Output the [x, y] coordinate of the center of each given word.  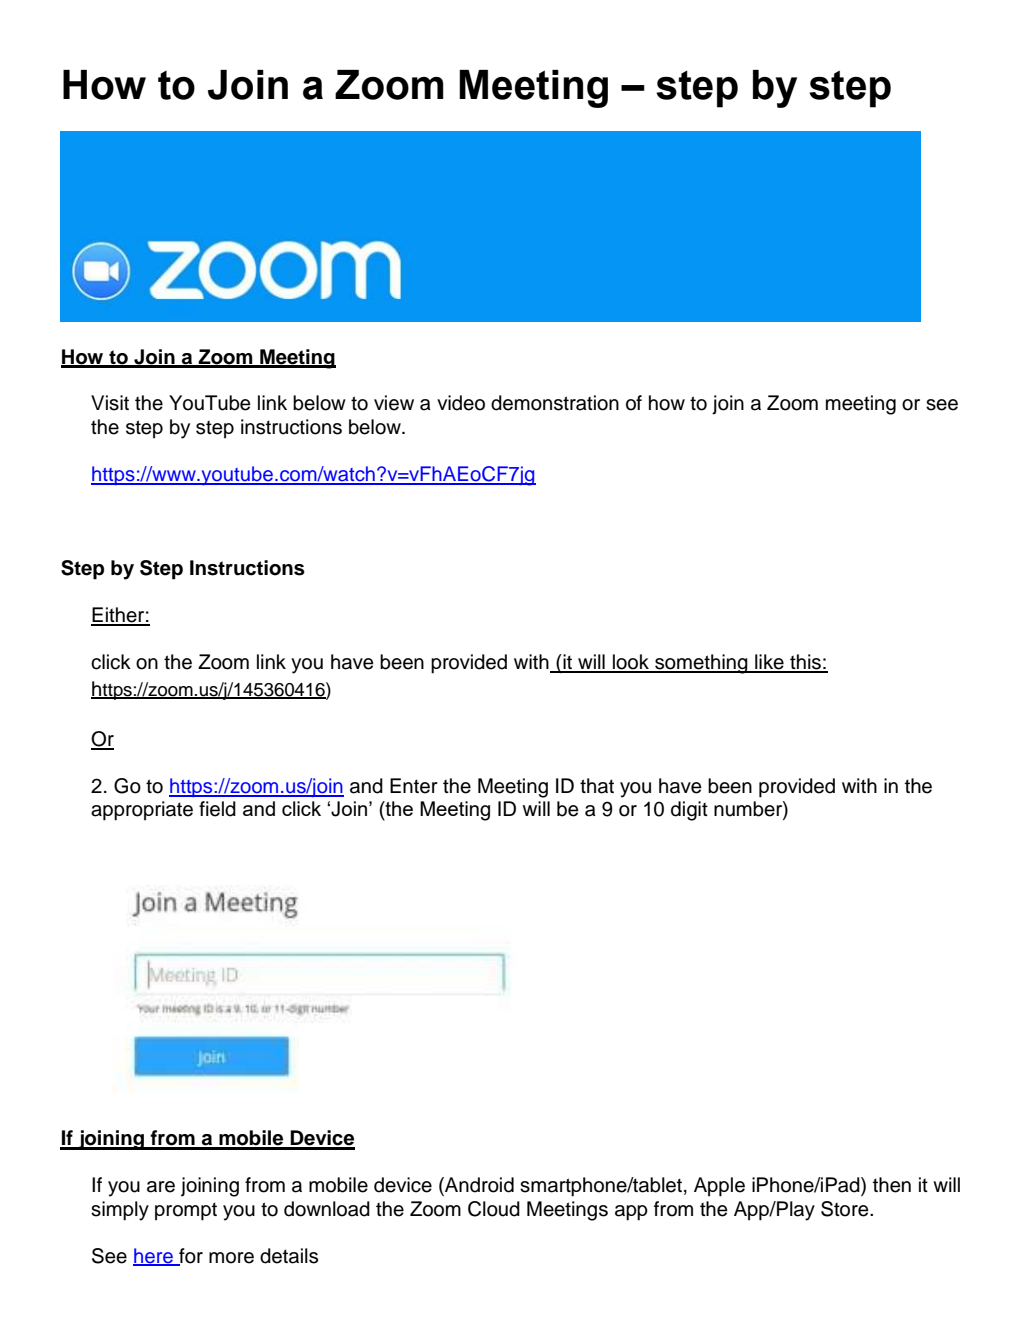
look [631, 663]
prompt [186, 1211]
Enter [414, 786]
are [161, 1187]
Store [846, 1209]
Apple [719, 1187]
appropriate [142, 811]
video [461, 403]
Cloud [494, 1209]
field [217, 809]
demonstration [555, 403]
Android [478, 1186]
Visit [110, 403]
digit [689, 811]
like [769, 663]
